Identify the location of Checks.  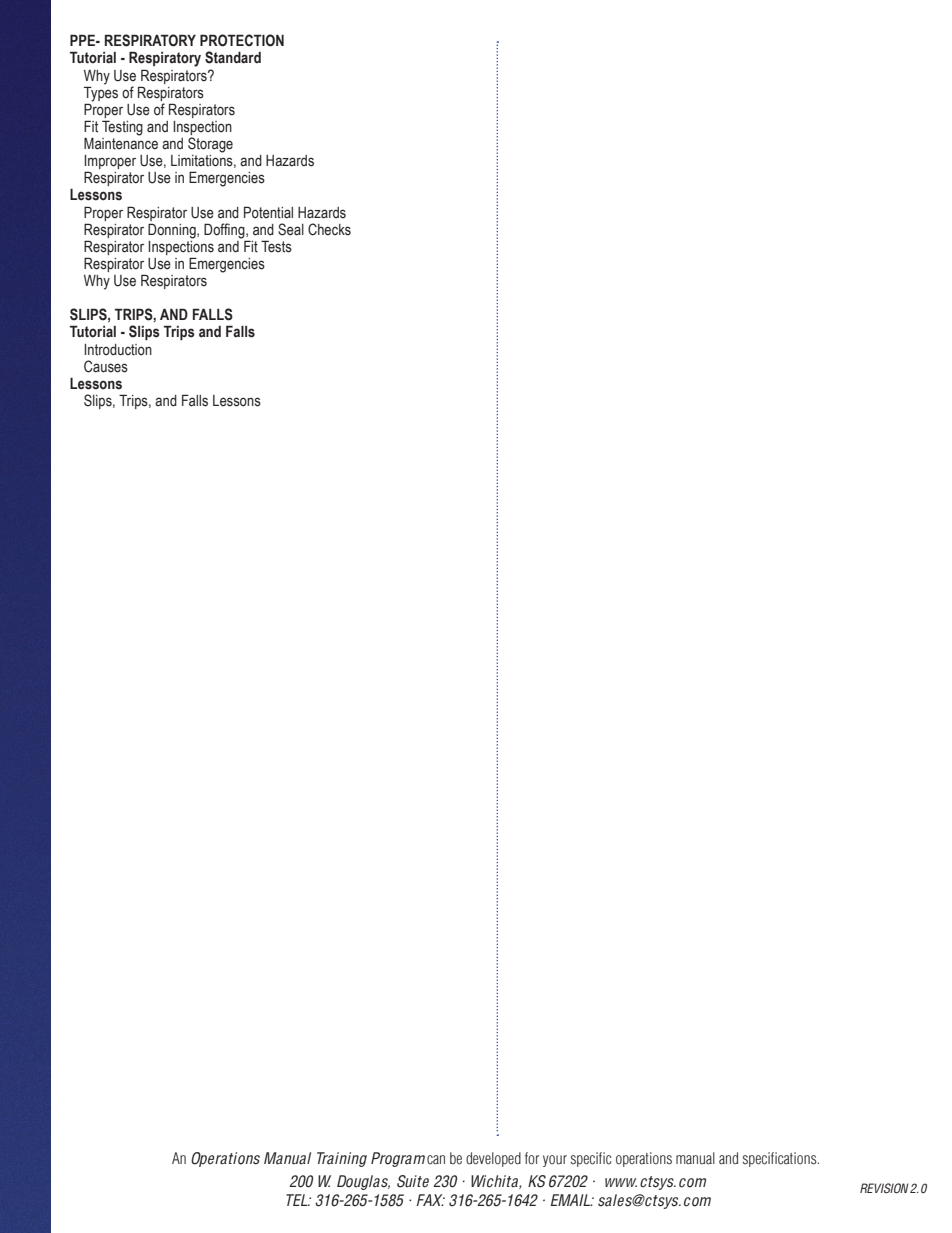
(329, 229).
